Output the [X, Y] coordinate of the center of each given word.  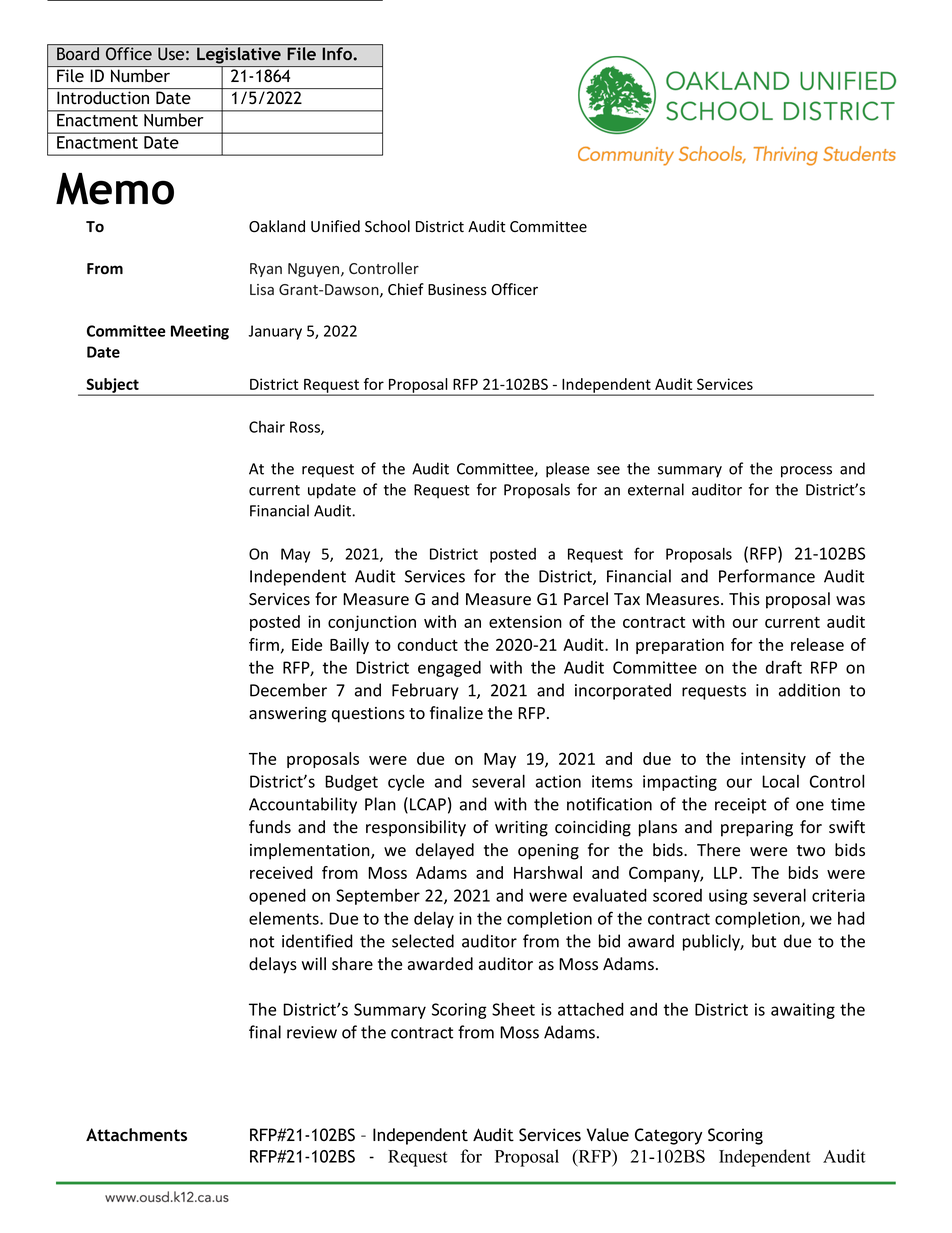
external [656, 489]
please [568, 470]
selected [423, 941]
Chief [406, 289]
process [806, 472]
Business [457, 290]
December [288, 690]
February [425, 691]
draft [784, 667]
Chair [267, 427]
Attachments [136, 1134]
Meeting [200, 332]
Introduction [103, 97]
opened [277, 897]
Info [338, 53]
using [728, 897]
